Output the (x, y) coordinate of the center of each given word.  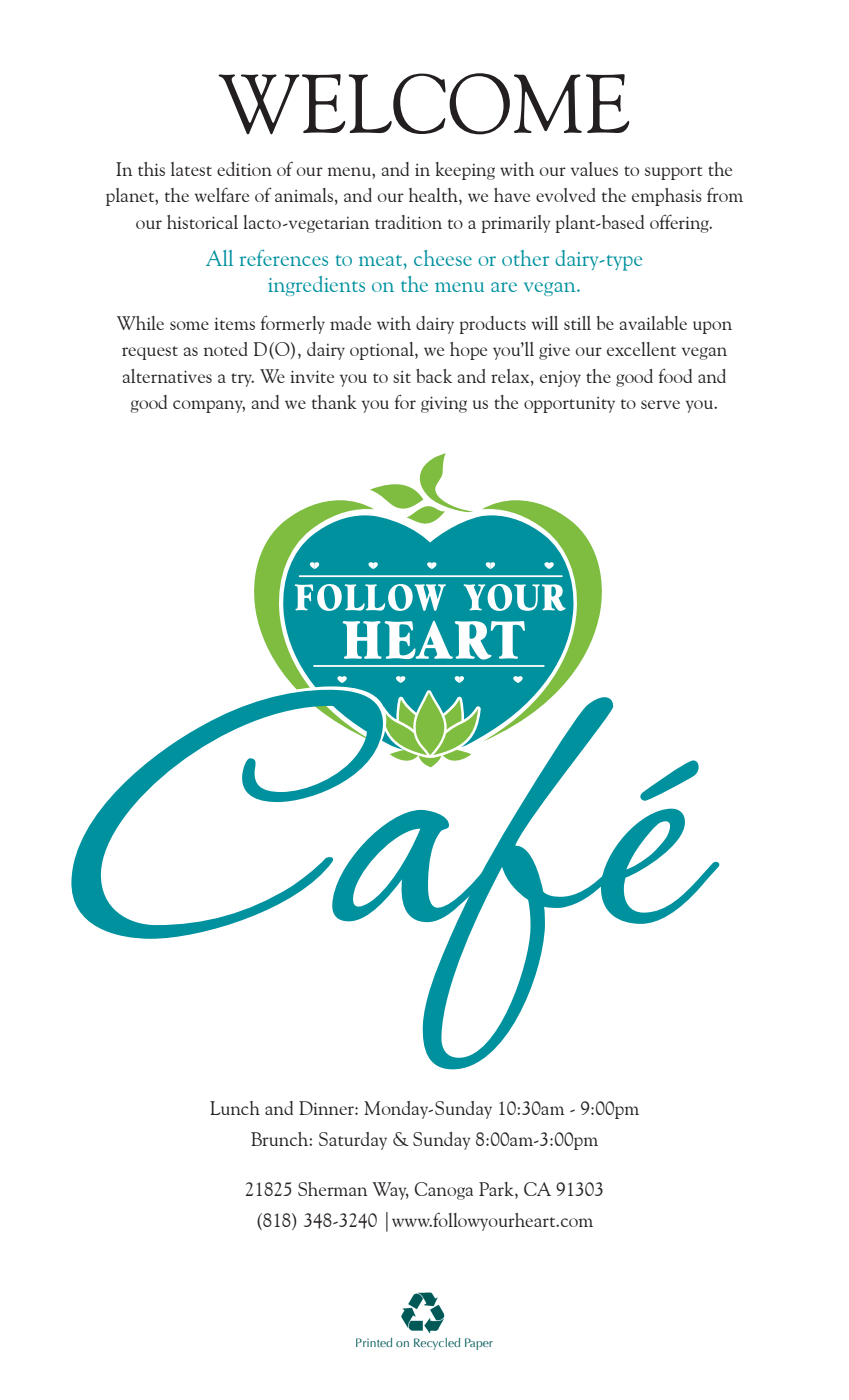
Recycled (437, 1344)
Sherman (333, 1189)
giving (444, 404)
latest (191, 169)
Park (497, 1190)
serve (660, 404)
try (242, 380)
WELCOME (423, 104)
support (673, 173)
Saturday (353, 1141)
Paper (479, 1344)
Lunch (235, 1108)
